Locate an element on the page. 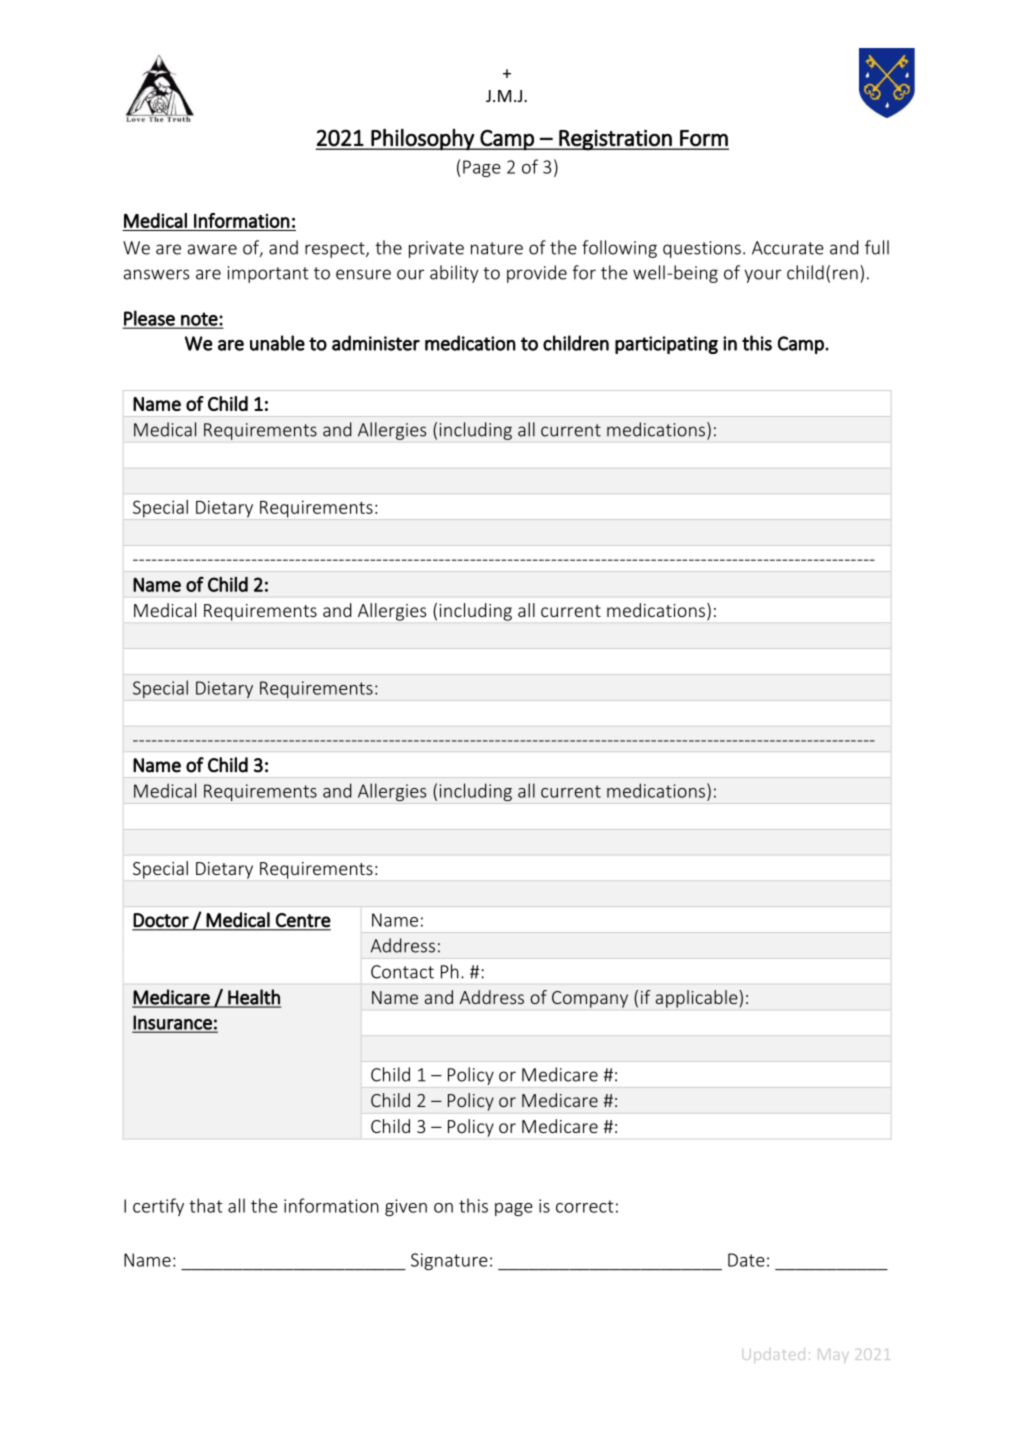 Image resolution: width=1014 pixels, height=1434 pixels. administer is located at coordinates (376, 343).
